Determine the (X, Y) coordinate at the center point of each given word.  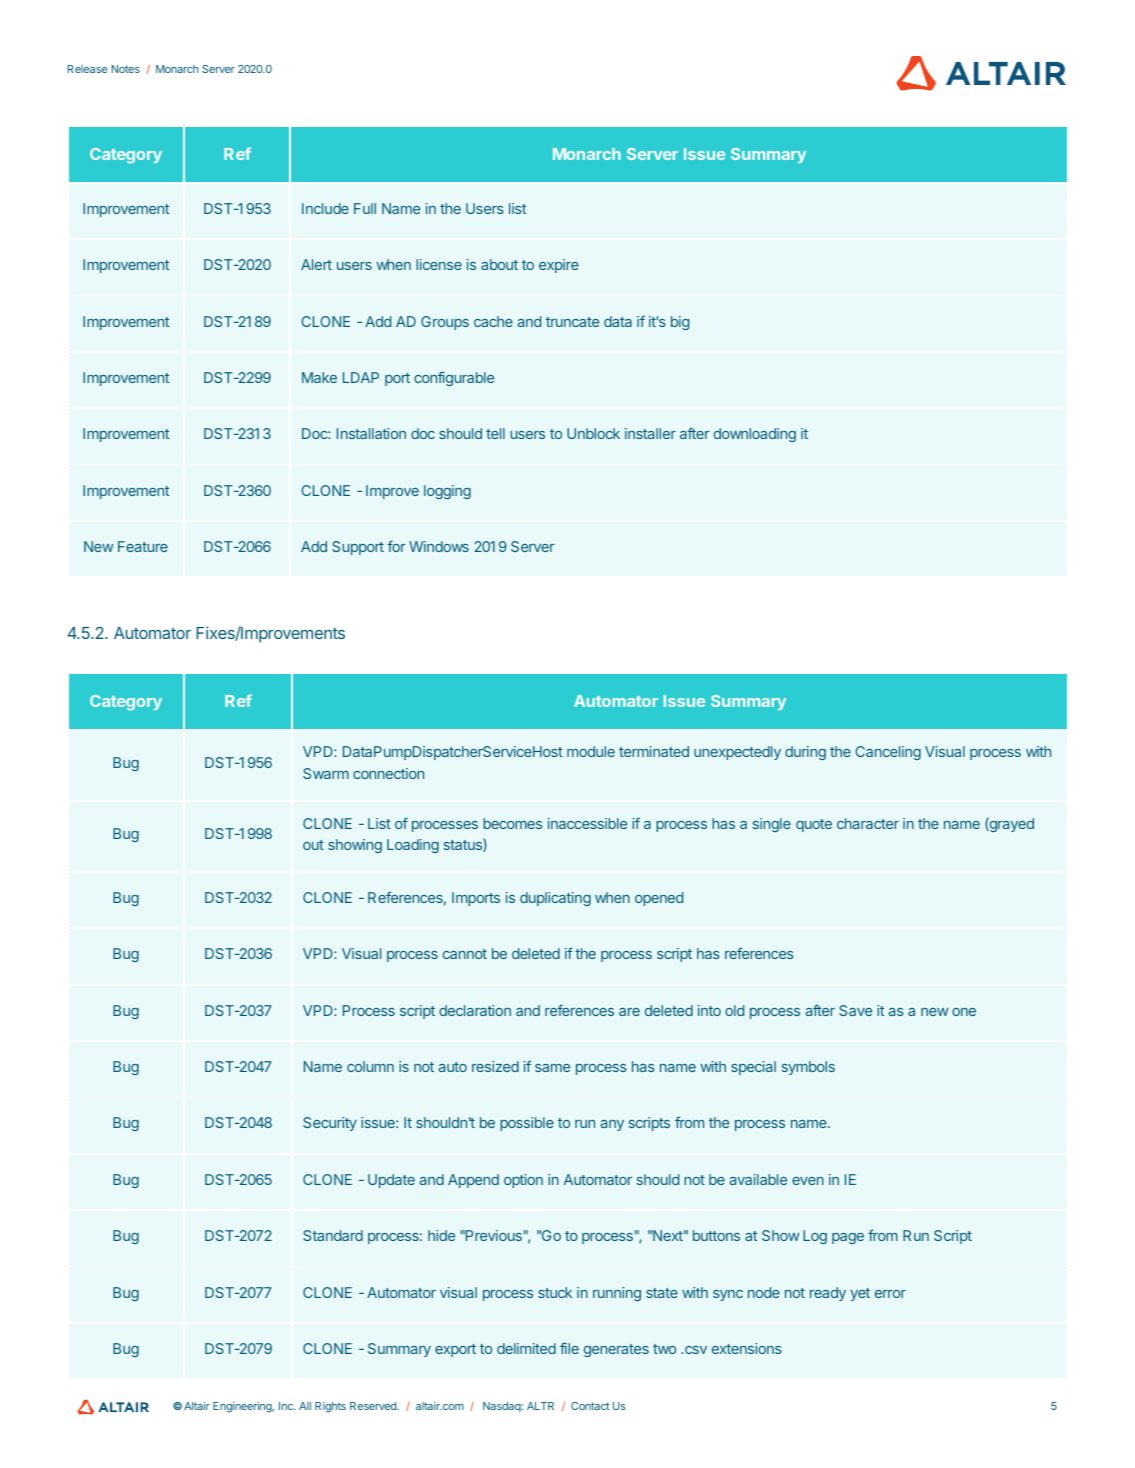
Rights (330, 1407)
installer (650, 433)
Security (330, 1124)
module (591, 751)
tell (495, 433)
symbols (808, 1068)
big (680, 323)
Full (365, 208)
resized (495, 1066)
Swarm (326, 773)
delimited (526, 1348)
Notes (125, 69)
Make (319, 377)
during (805, 753)
